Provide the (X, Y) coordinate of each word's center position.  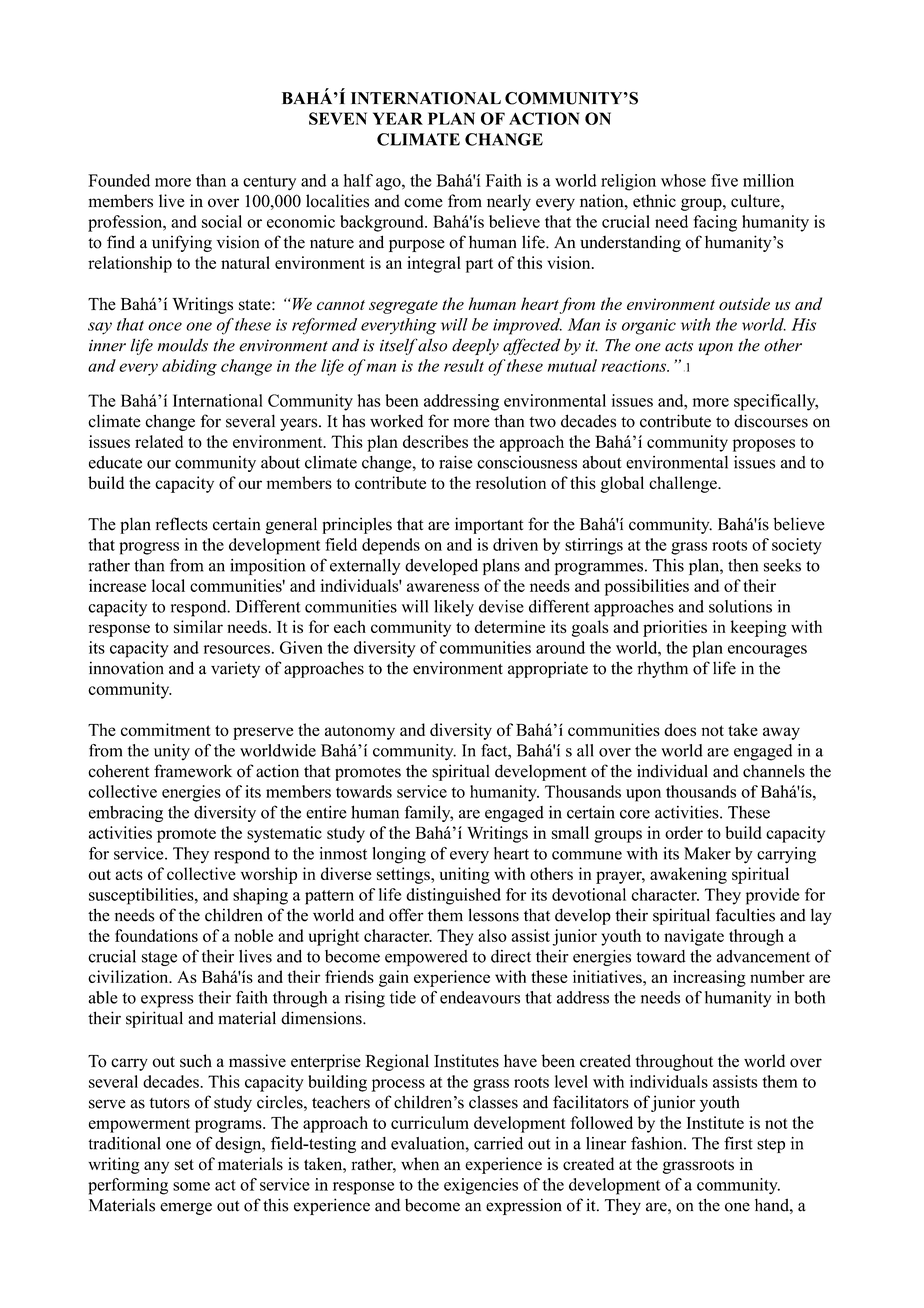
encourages (767, 651)
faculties (745, 915)
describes (435, 441)
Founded (119, 180)
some (191, 1186)
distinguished (453, 896)
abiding (189, 367)
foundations (156, 935)
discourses (771, 421)
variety (235, 669)
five (724, 180)
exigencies (481, 1186)
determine (509, 626)
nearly (509, 202)
